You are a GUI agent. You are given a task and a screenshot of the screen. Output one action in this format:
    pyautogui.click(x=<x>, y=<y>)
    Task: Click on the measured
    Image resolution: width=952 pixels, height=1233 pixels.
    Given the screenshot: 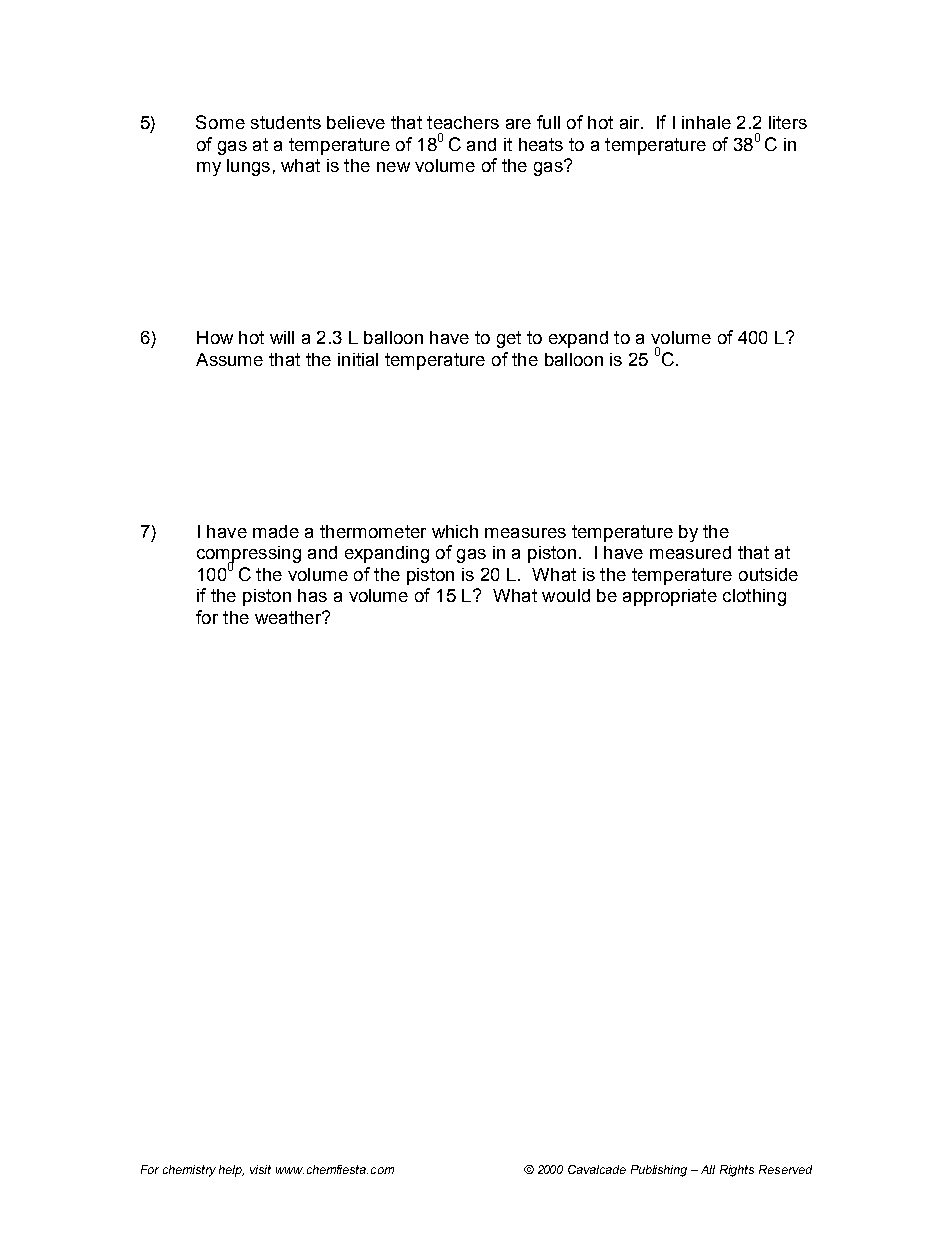 What is the action you would take?
    pyautogui.click(x=690, y=552)
